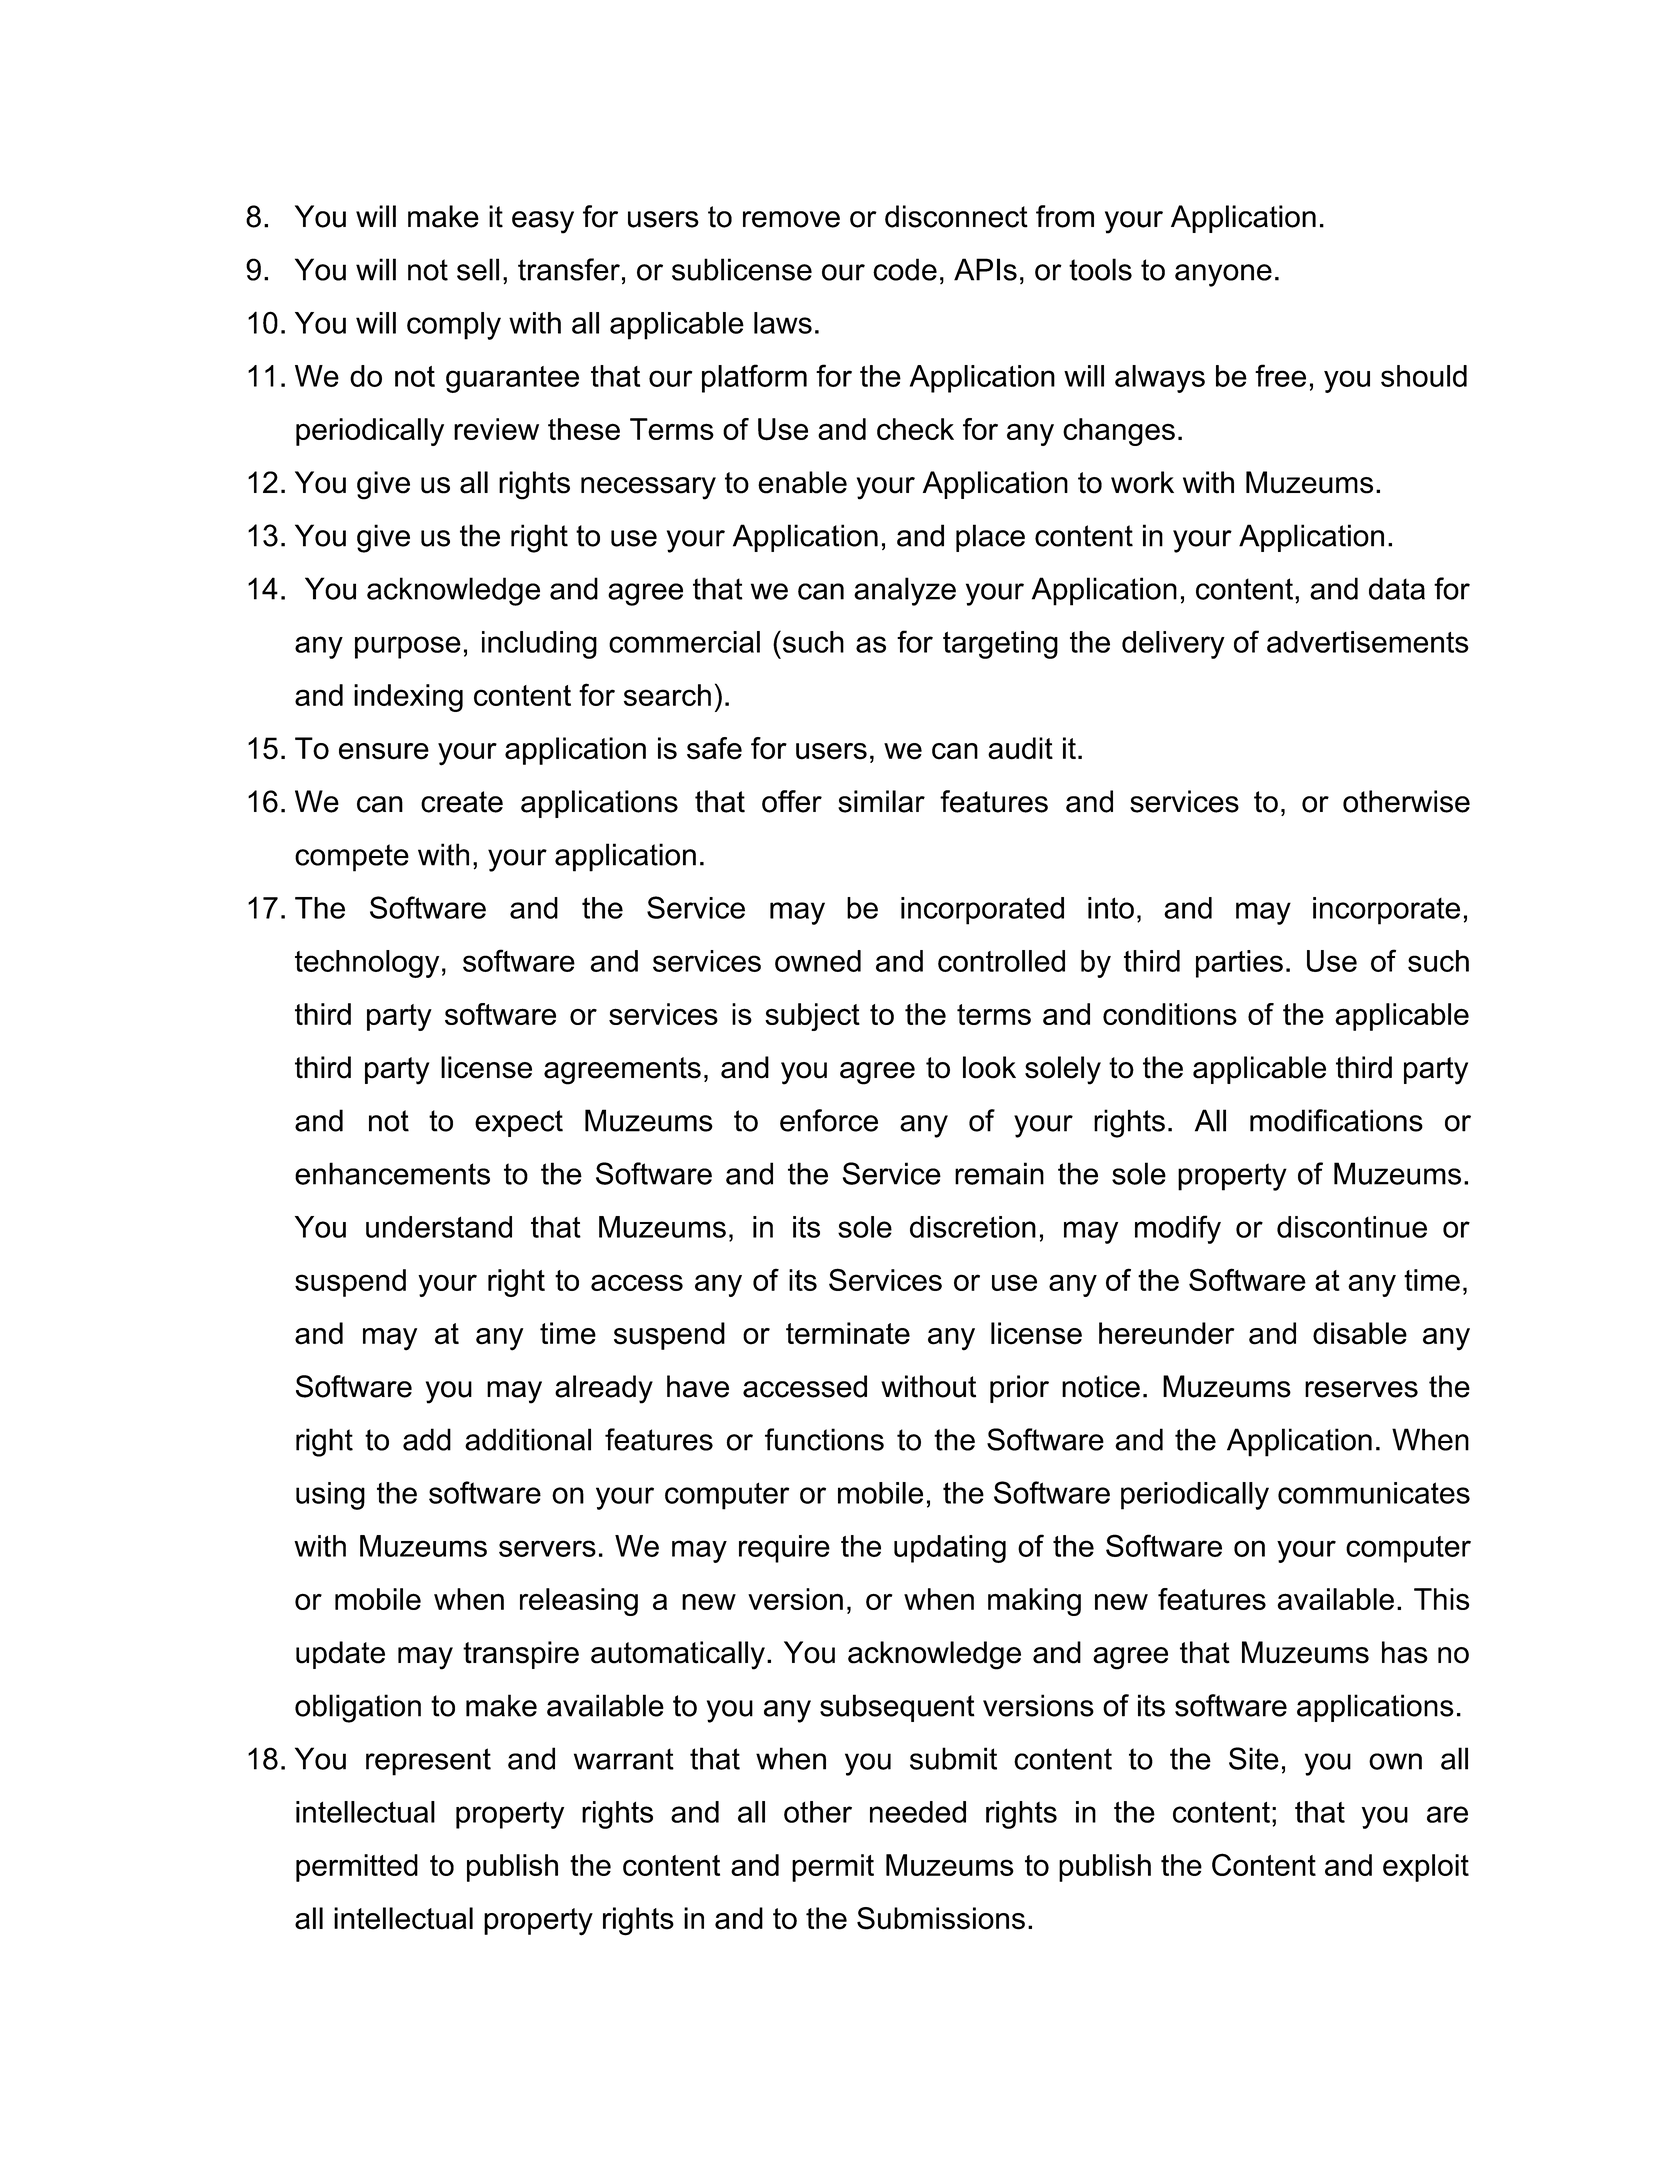 Image resolution: width=1669 pixels, height=2160 pixels. What do you see at coordinates (1336, 1120) in the image?
I see `modifications` at bounding box center [1336, 1120].
